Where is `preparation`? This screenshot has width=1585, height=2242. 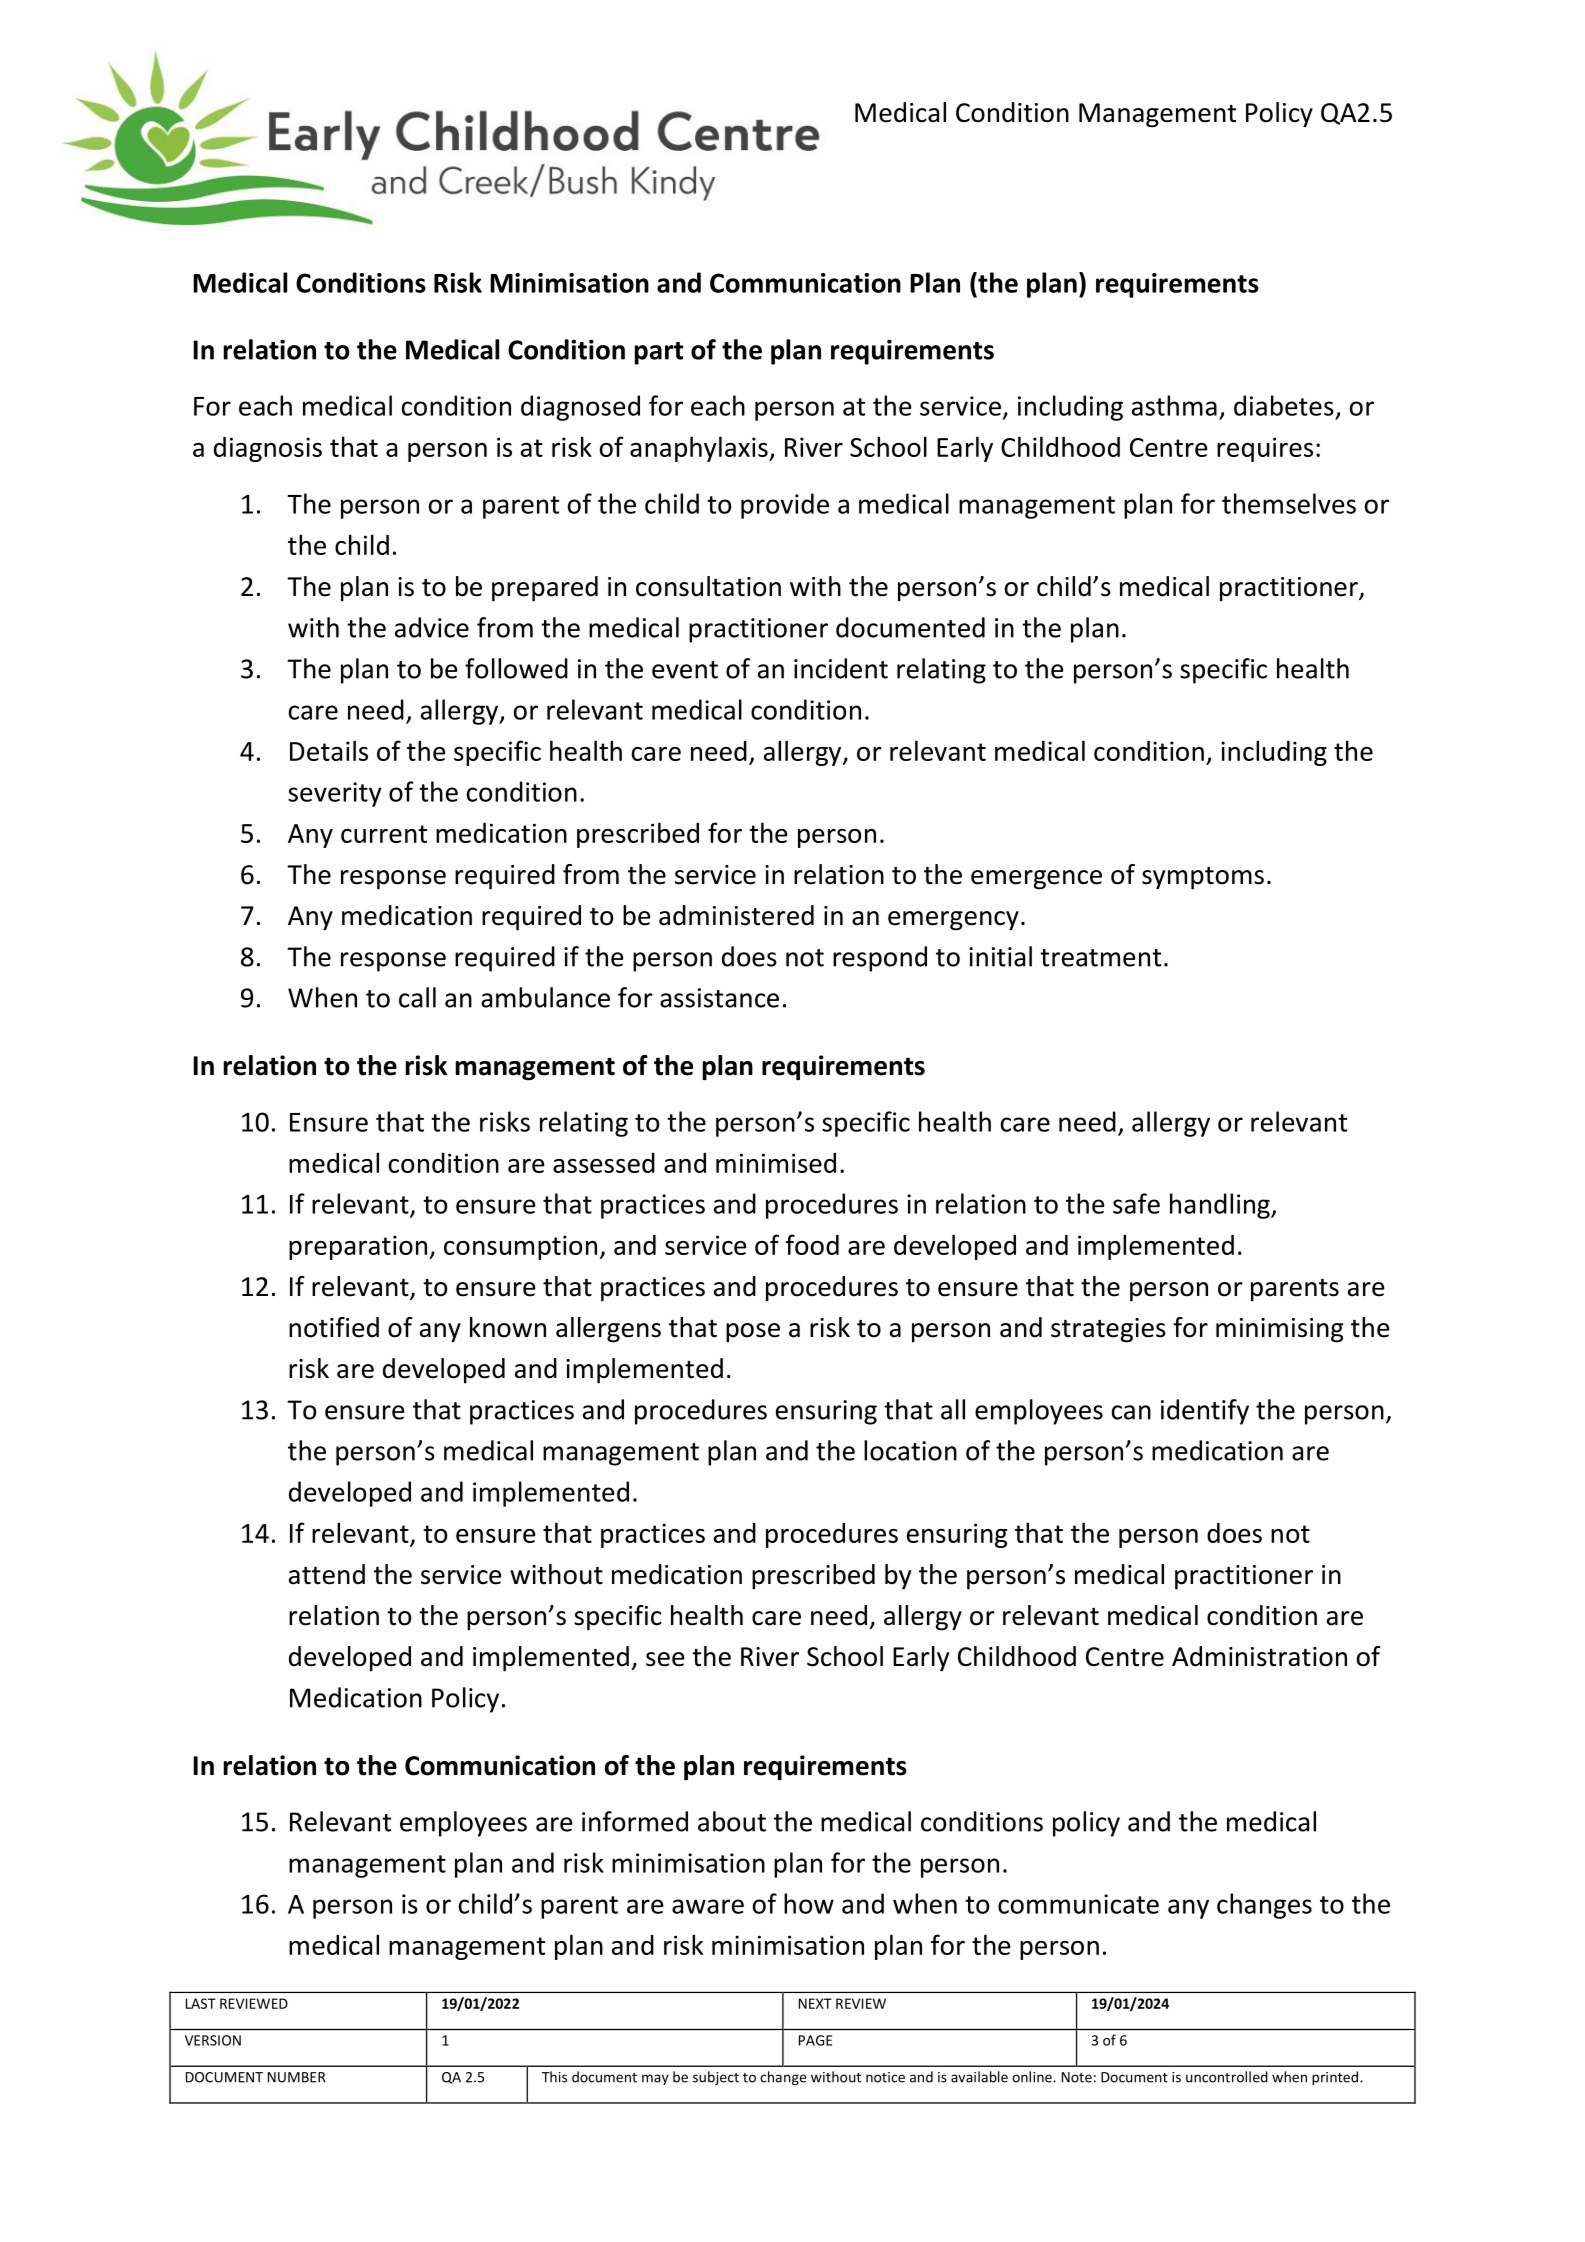
preparation is located at coordinates (359, 1247).
